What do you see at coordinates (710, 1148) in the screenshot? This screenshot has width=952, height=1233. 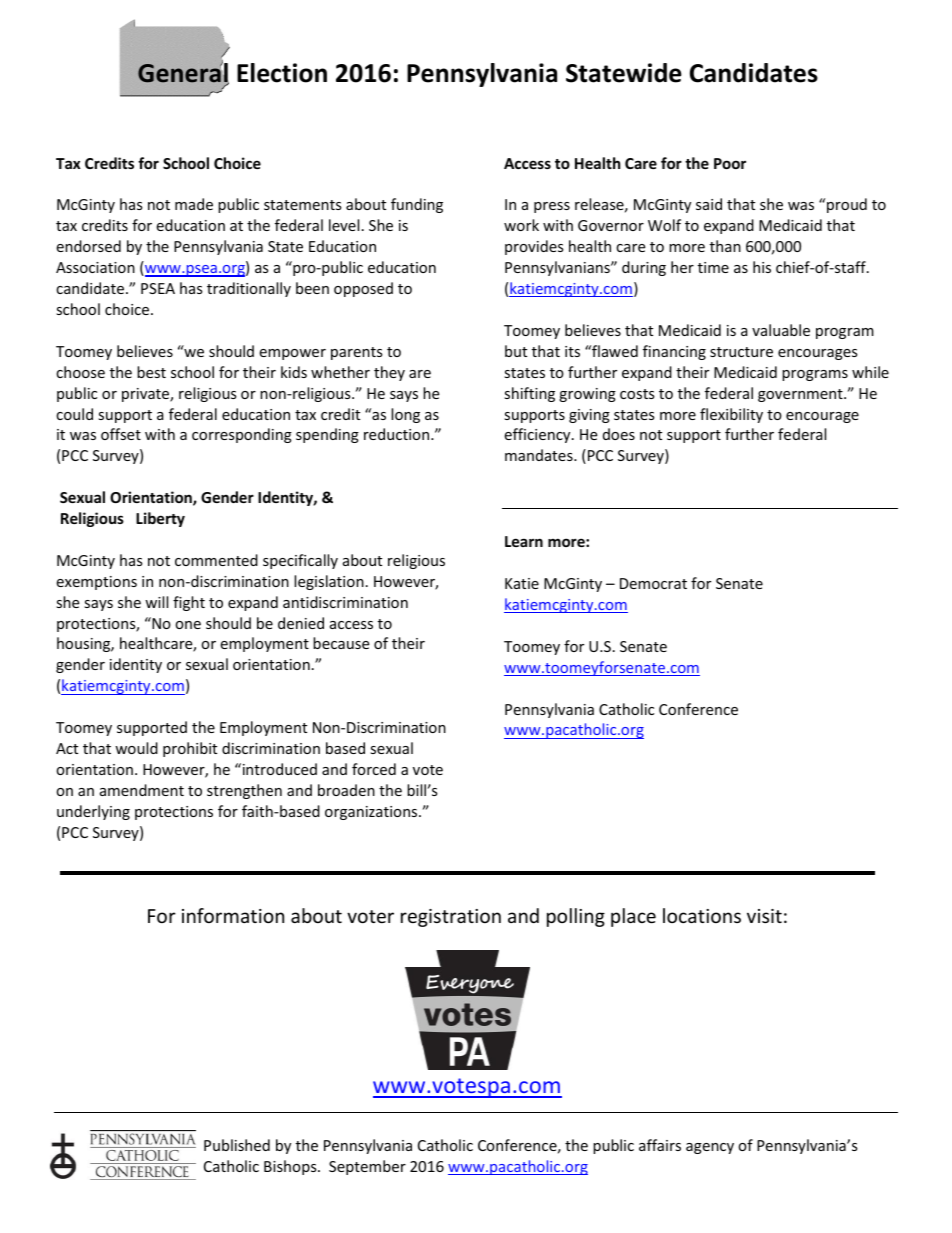 I see `agency` at bounding box center [710, 1148].
